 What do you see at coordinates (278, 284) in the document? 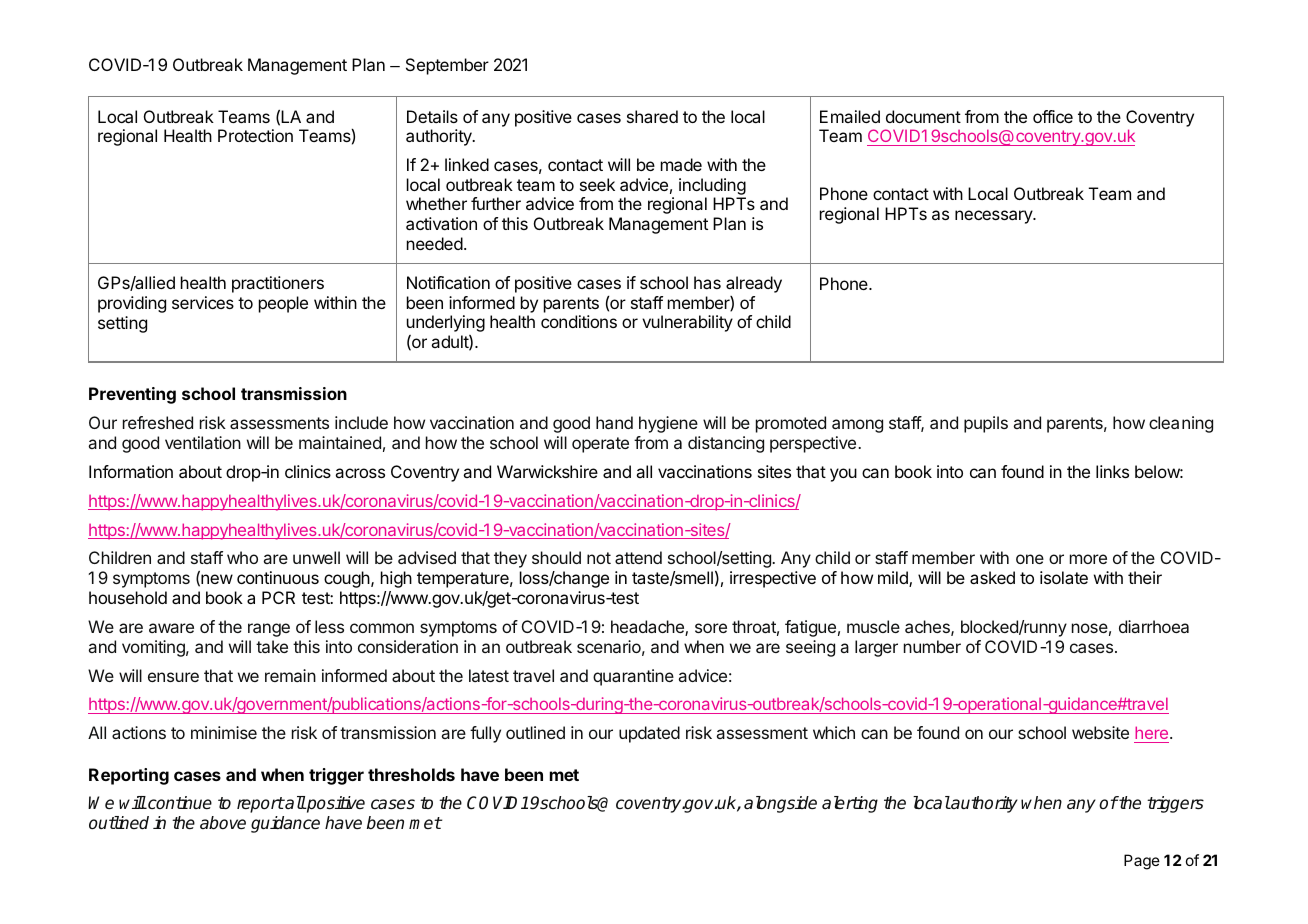
I see `practitioners` at bounding box center [278, 284].
